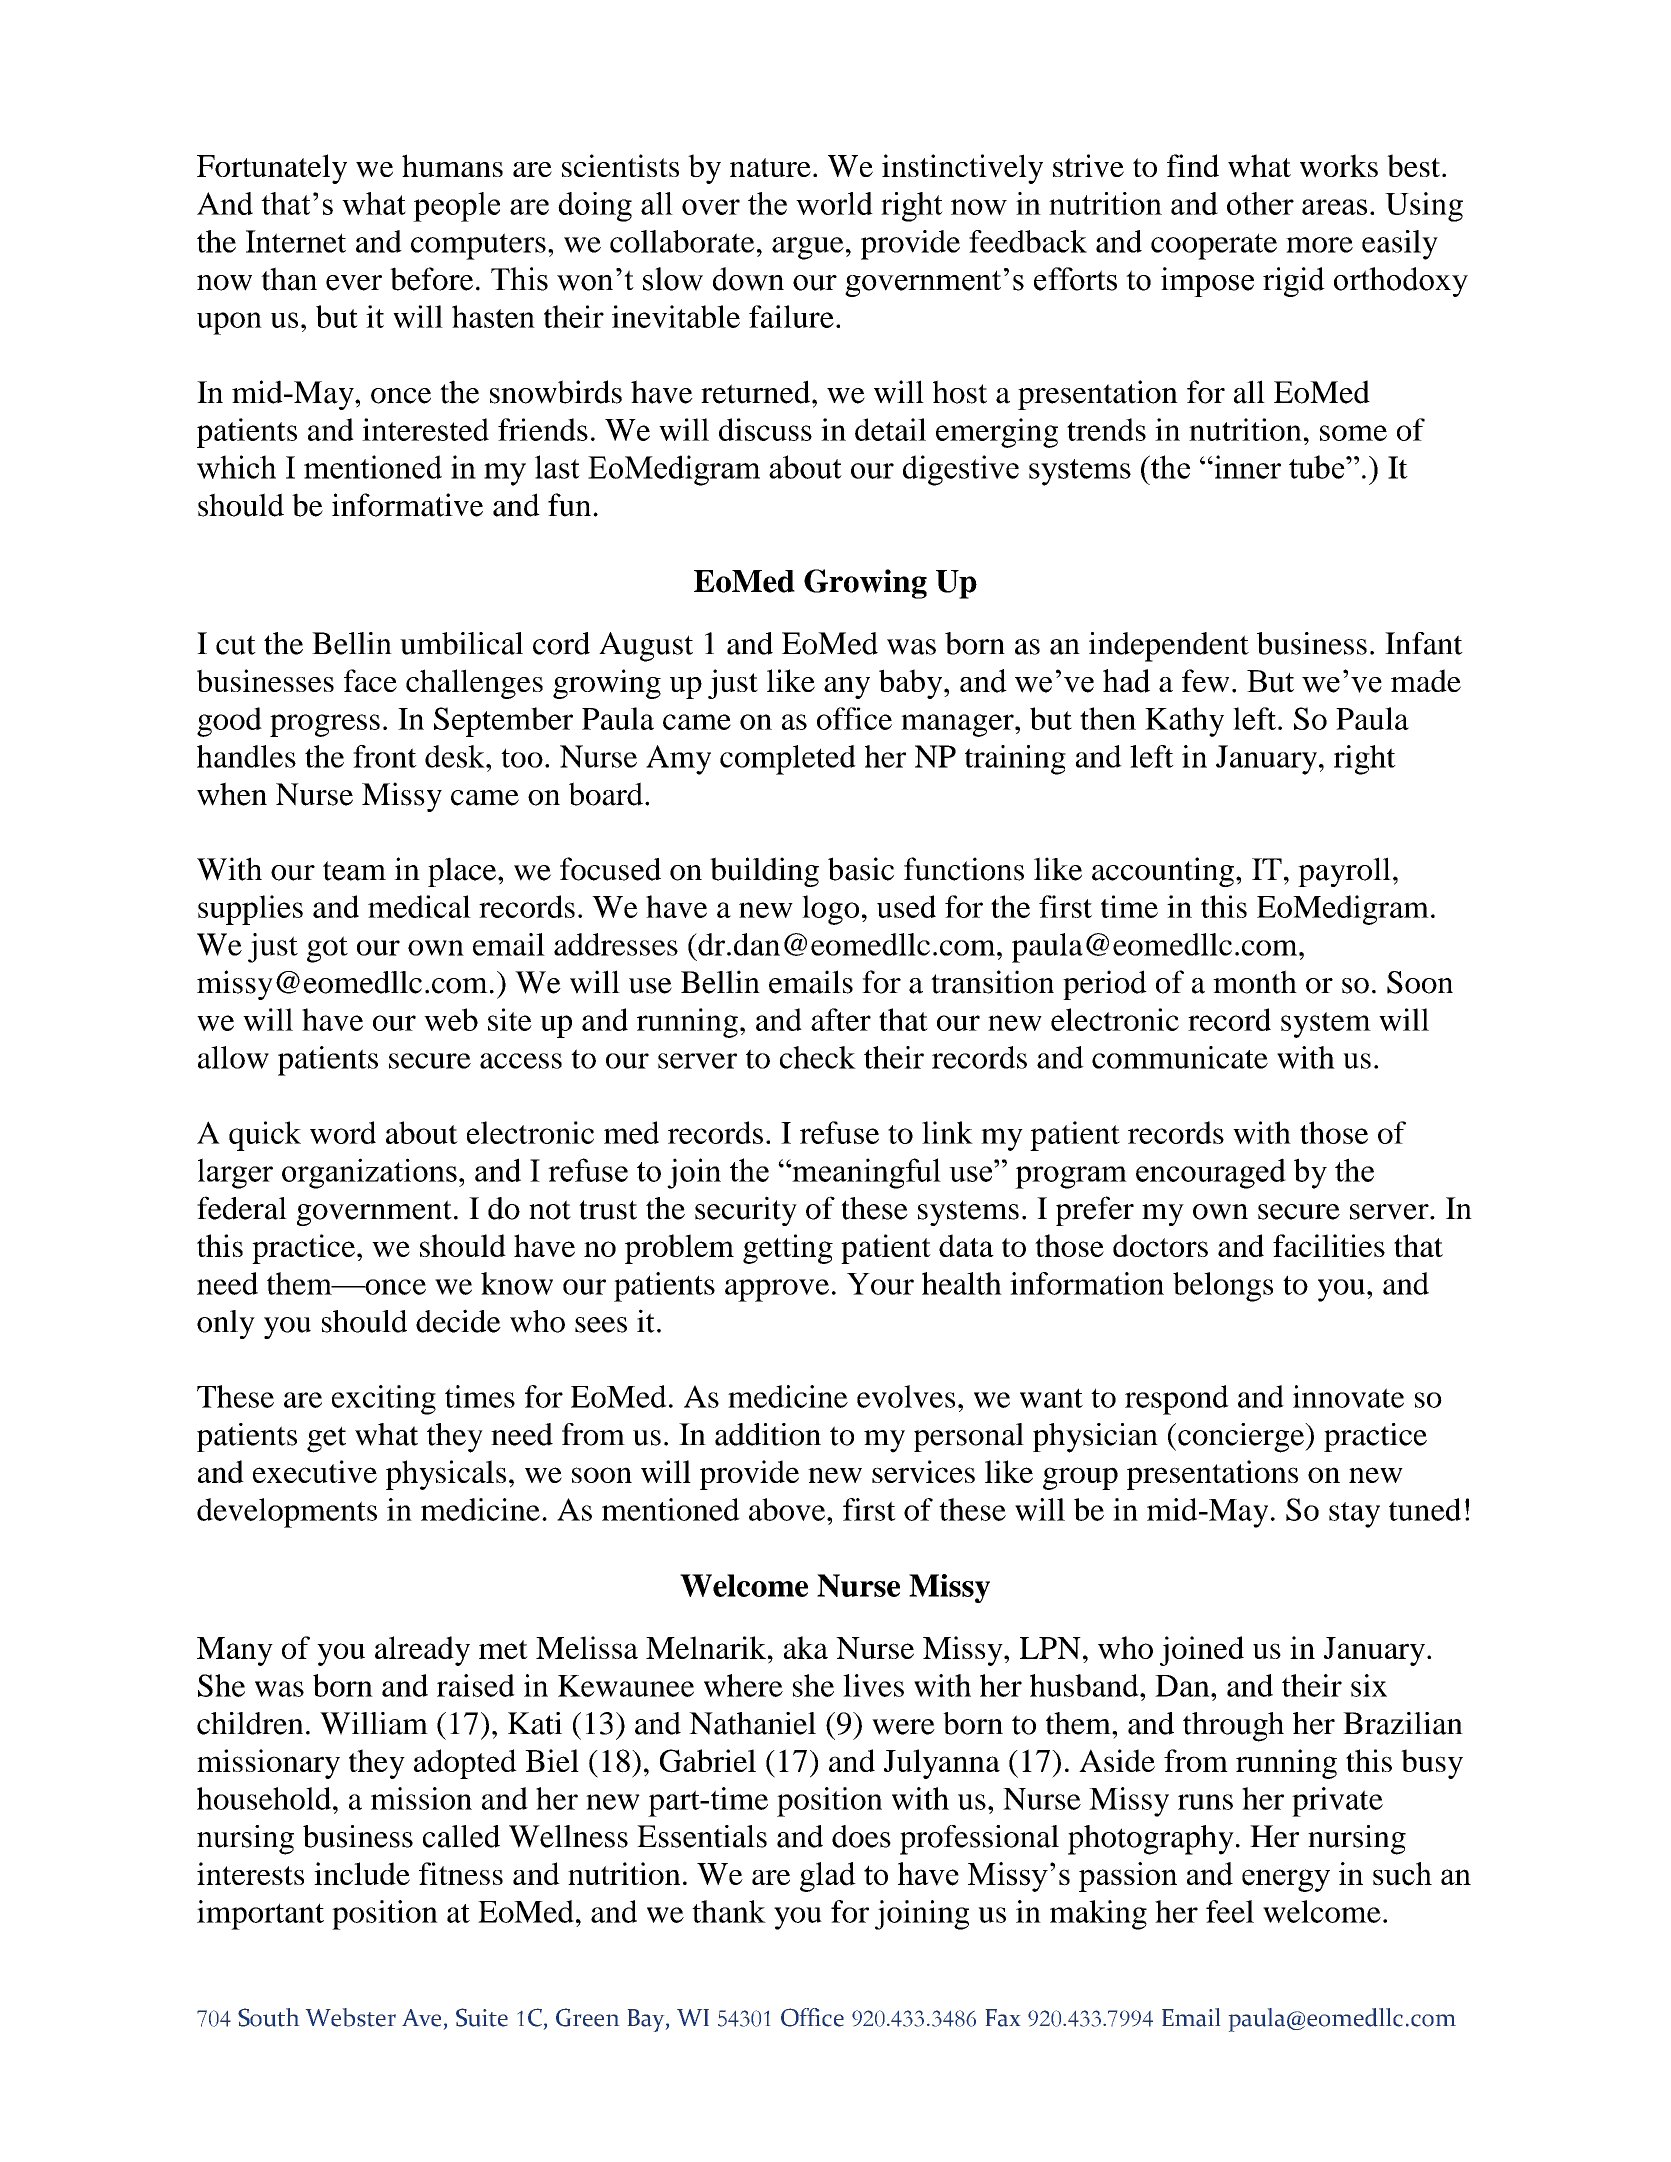 The height and width of the image is (2162, 1671). What do you see at coordinates (1260, 203) in the image?
I see `other` at bounding box center [1260, 203].
